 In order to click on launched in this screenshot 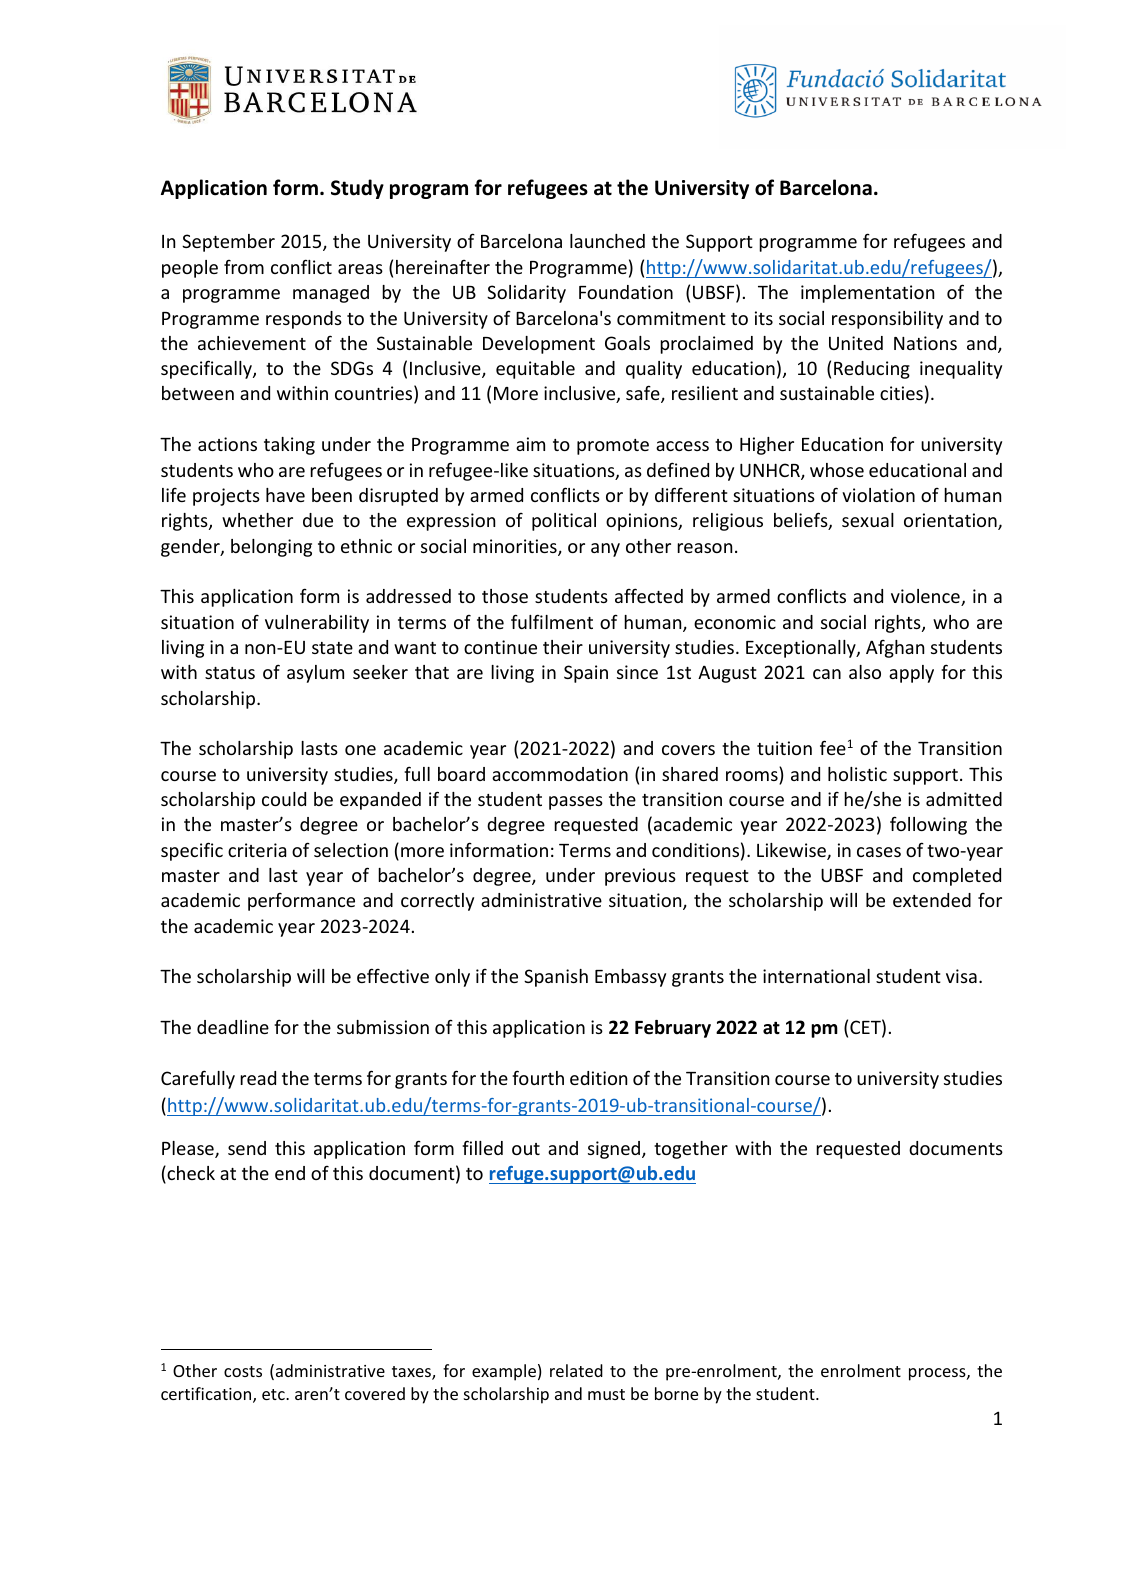, I will do `click(607, 241)`.
